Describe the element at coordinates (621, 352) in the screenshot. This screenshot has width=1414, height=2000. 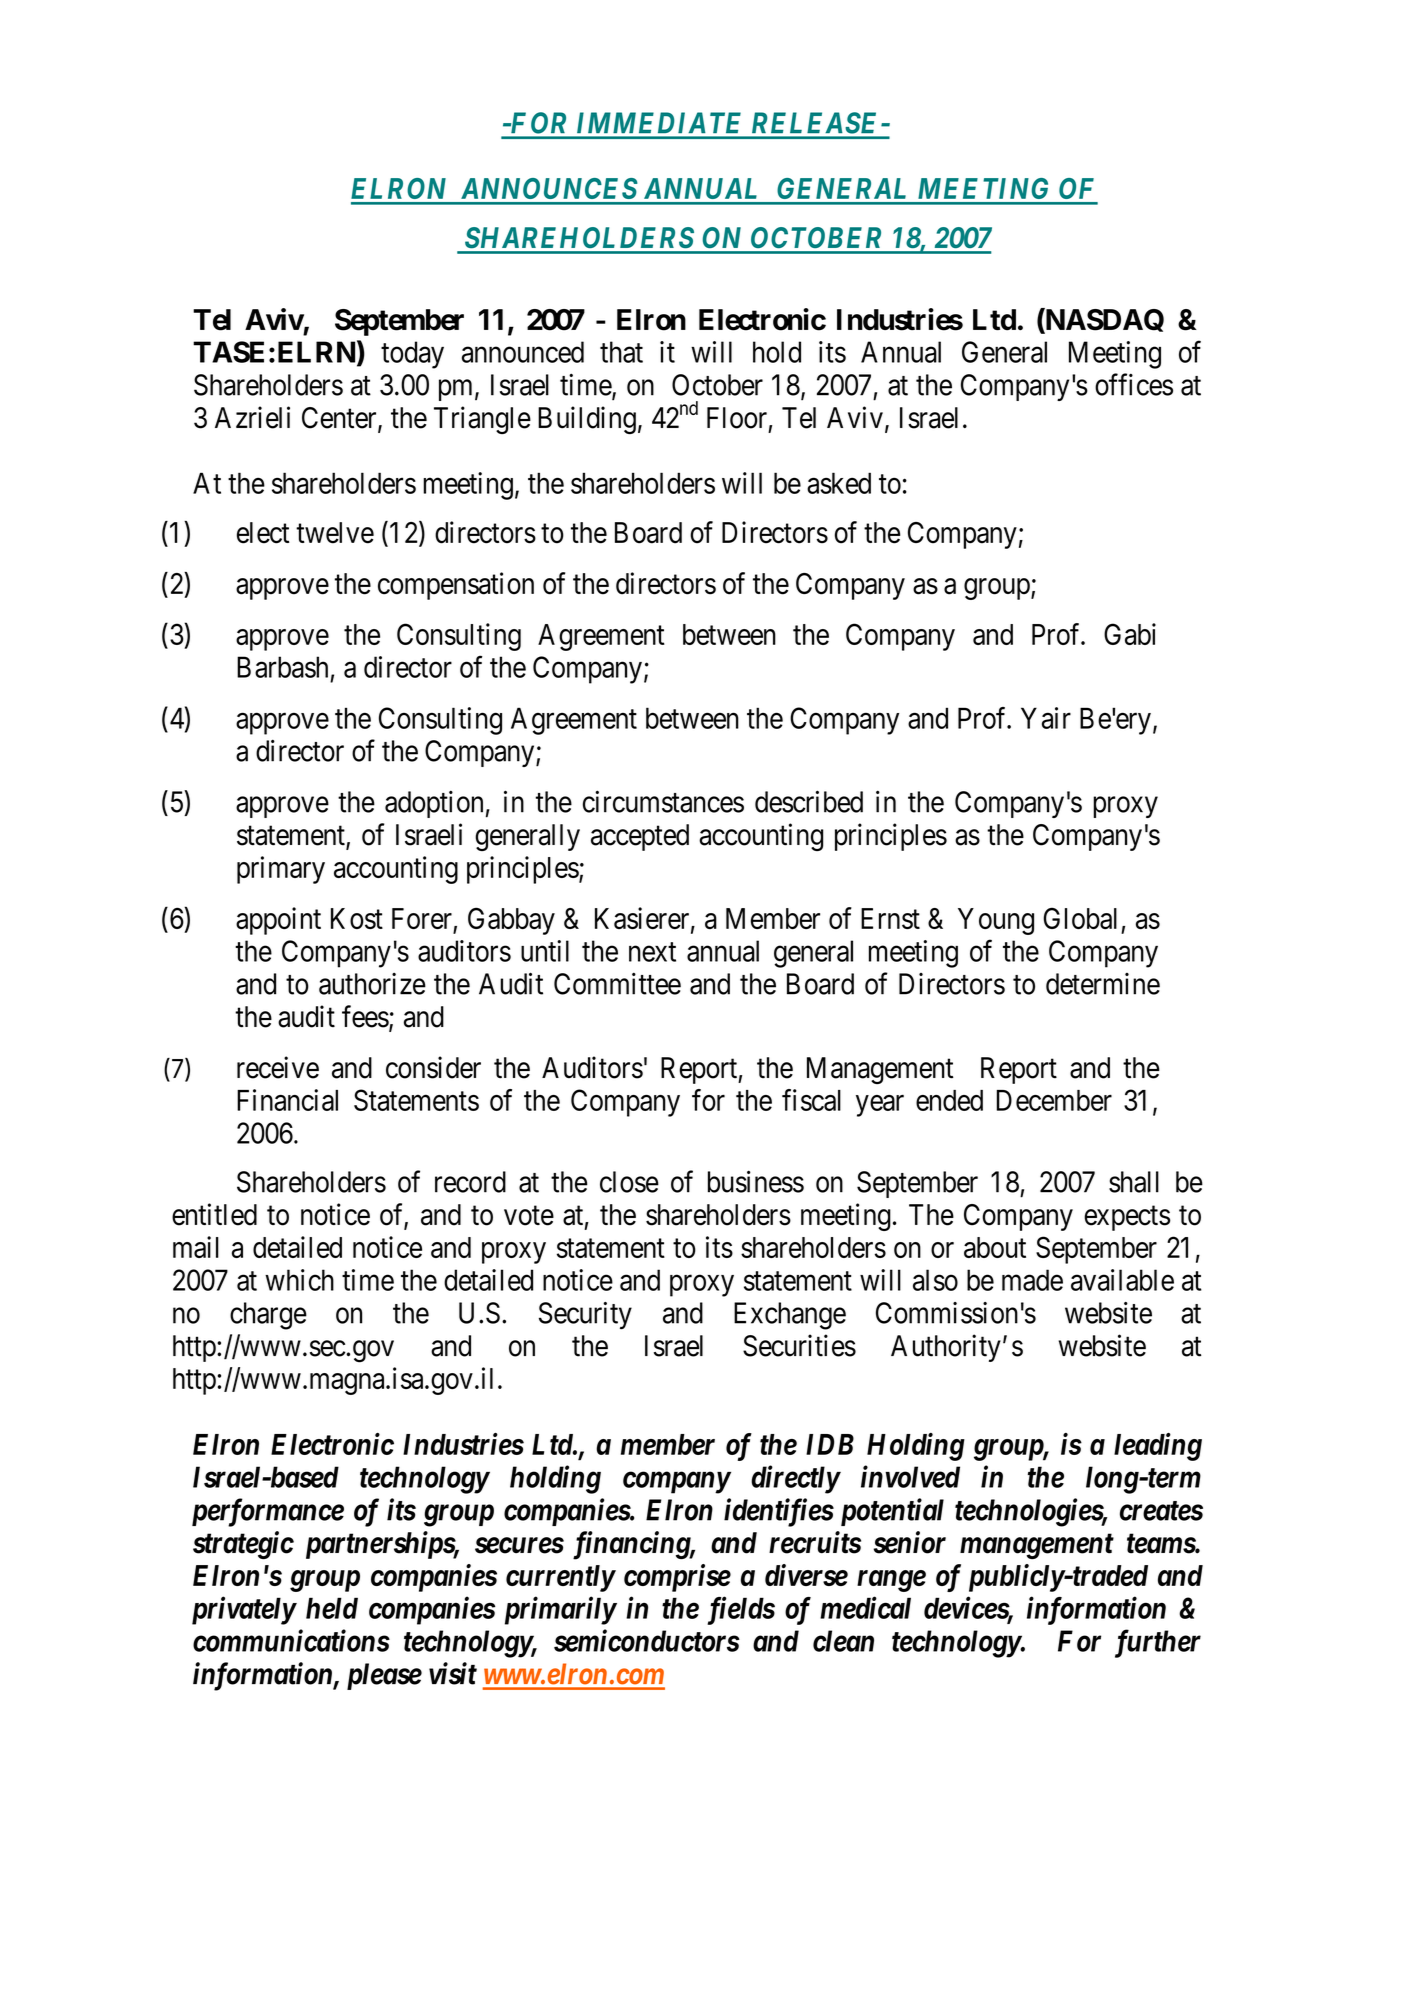
I see `that` at that location.
